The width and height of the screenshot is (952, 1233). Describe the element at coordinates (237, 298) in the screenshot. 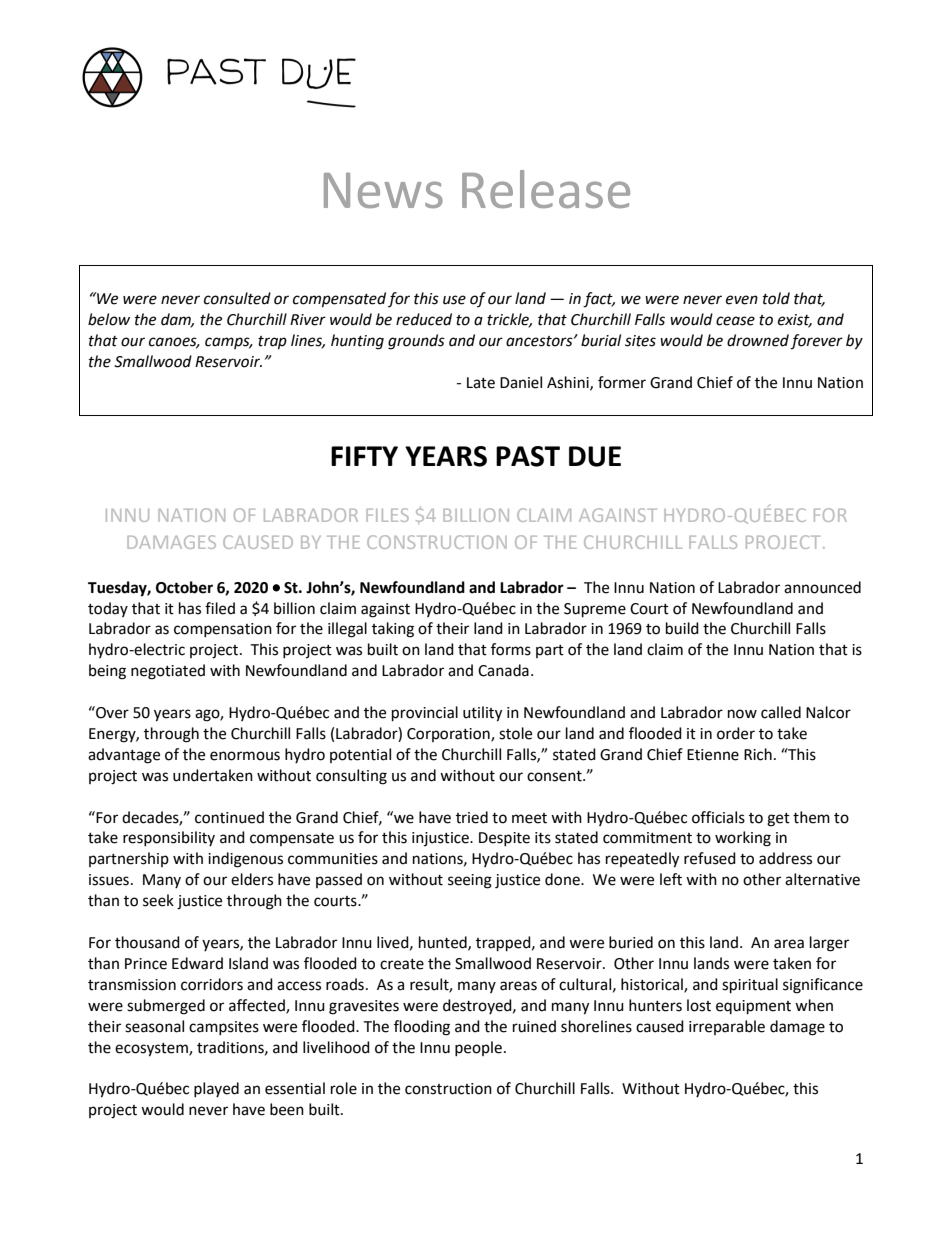

I see `consulted` at that location.
